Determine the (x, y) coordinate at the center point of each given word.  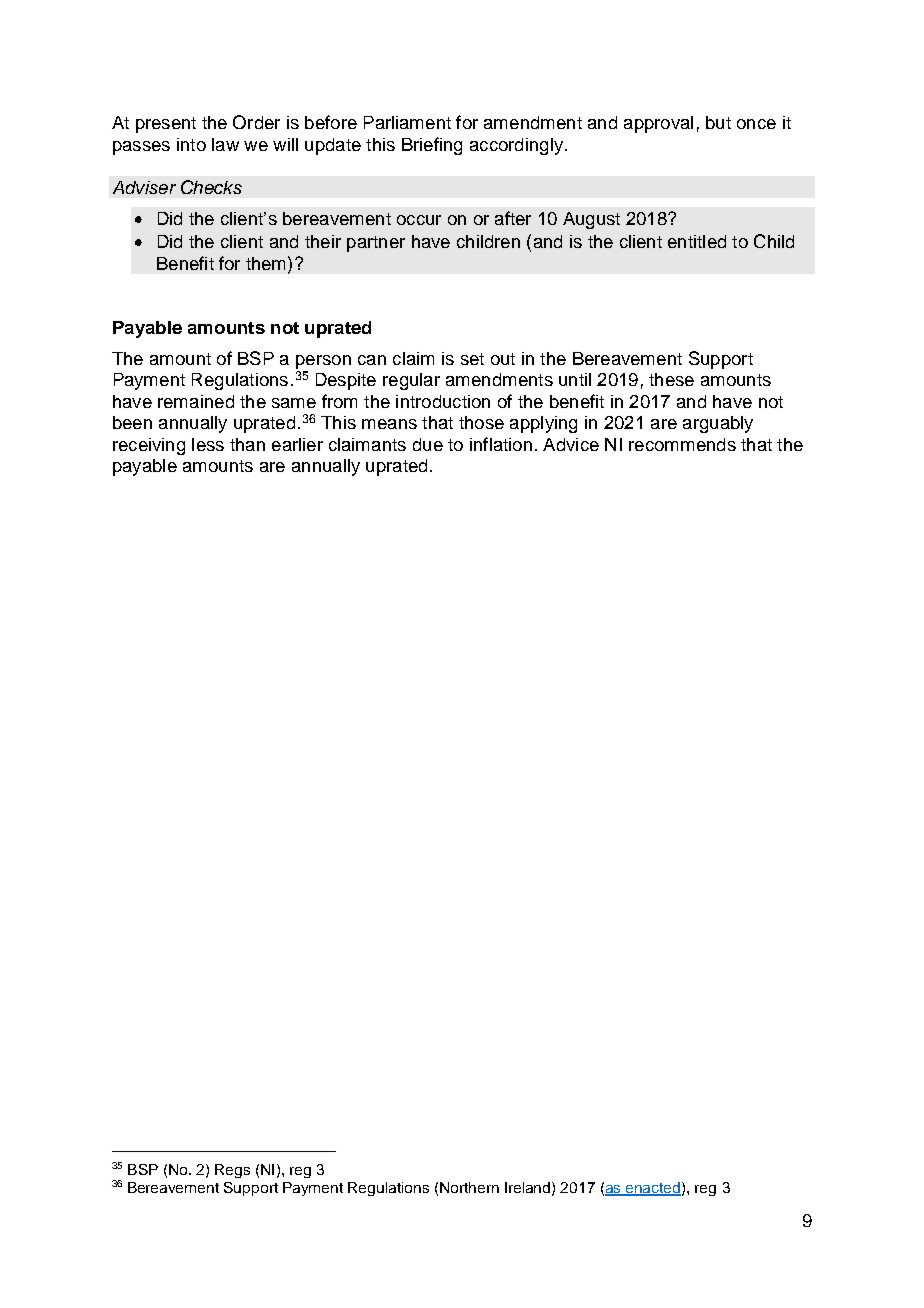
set (472, 359)
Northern (469, 1187)
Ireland (529, 1188)
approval (658, 124)
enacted (653, 1188)
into (191, 144)
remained (196, 401)
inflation (501, 444)
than (247, 444)
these (671, 379)
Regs (232, 1171)
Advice (571, 444)
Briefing (432, 146)
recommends (682, 444)
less (208, 444)
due (428, 444)
